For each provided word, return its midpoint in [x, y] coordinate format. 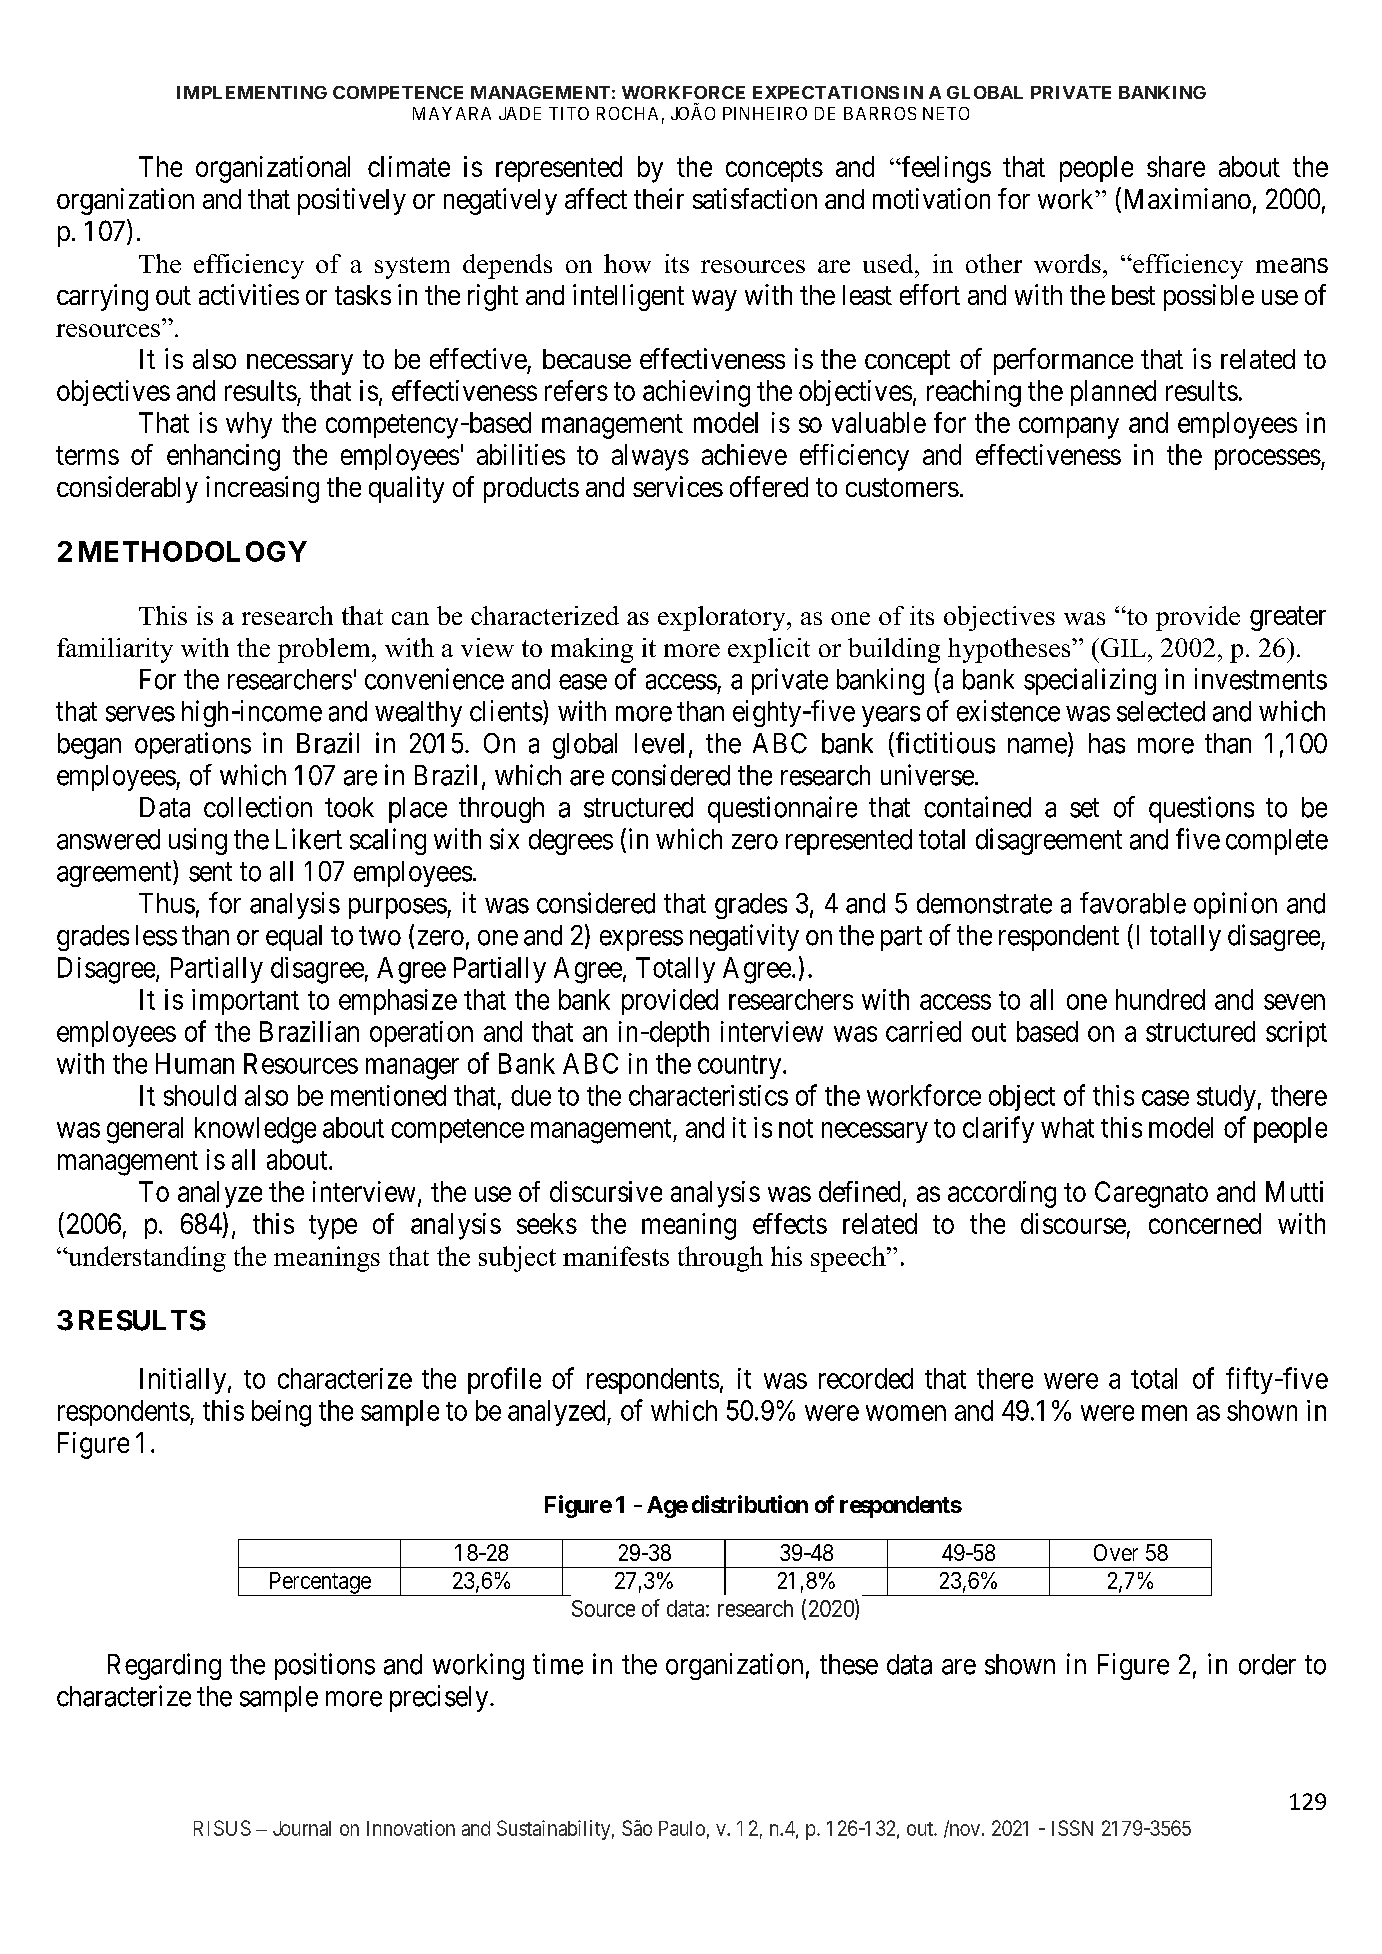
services [678, 486]
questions [1201, 809]
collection [258, 807]
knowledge [255, 1130]
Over [1116, 1552]
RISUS [222, 1828]
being [281, 1413]
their [659, 198]
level [659, 743]
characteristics [708, 1095]
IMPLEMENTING [252, 92]
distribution [750, 1504]
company [1069, 428]
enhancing [223, 457]
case [1165, 1098]
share [1176, 166]
